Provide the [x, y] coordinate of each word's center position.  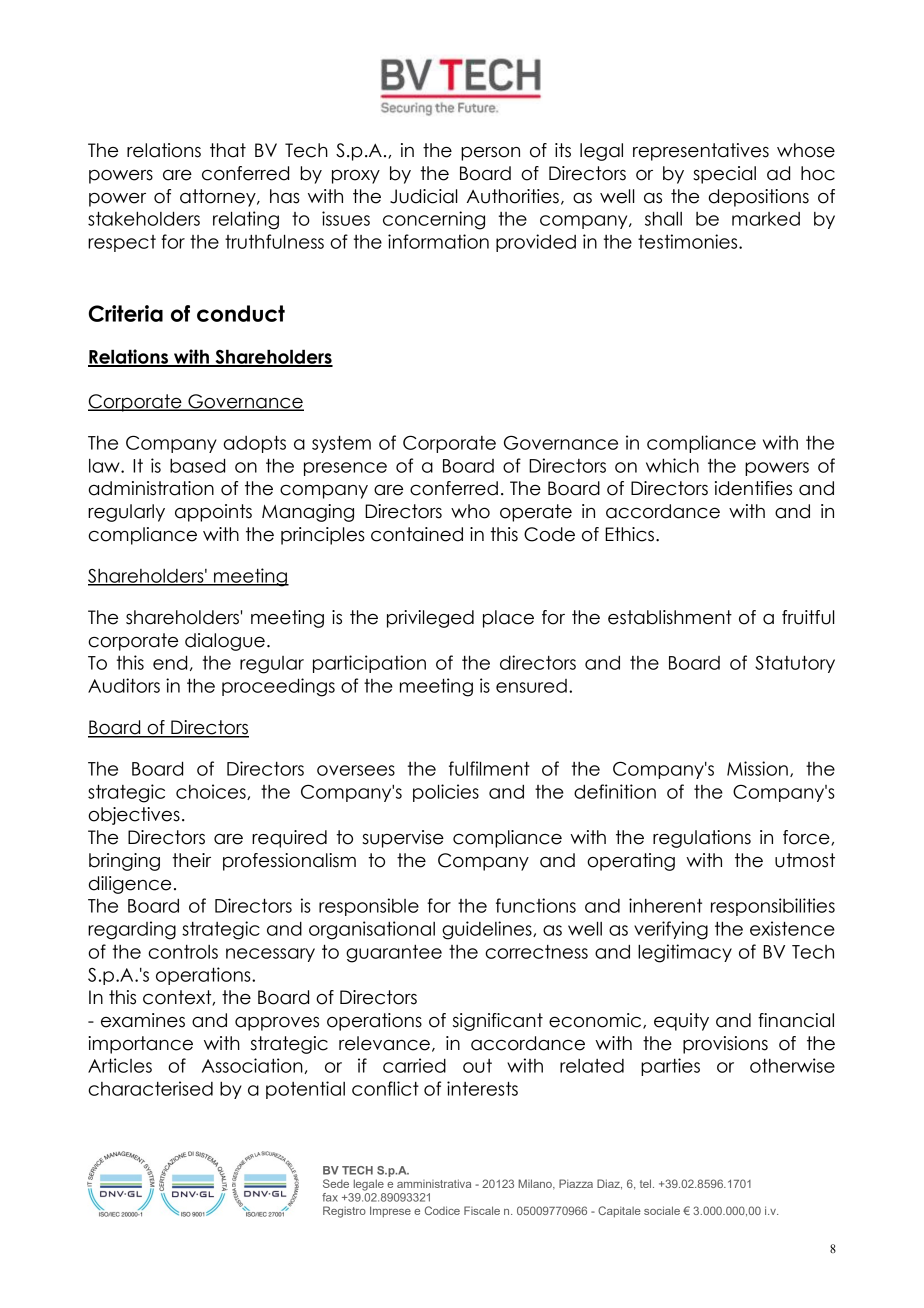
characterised [150, 1088]
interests [482, 1088]
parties [670, 1067]
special [724, 175]
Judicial [423, 196]
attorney [219, 198]
